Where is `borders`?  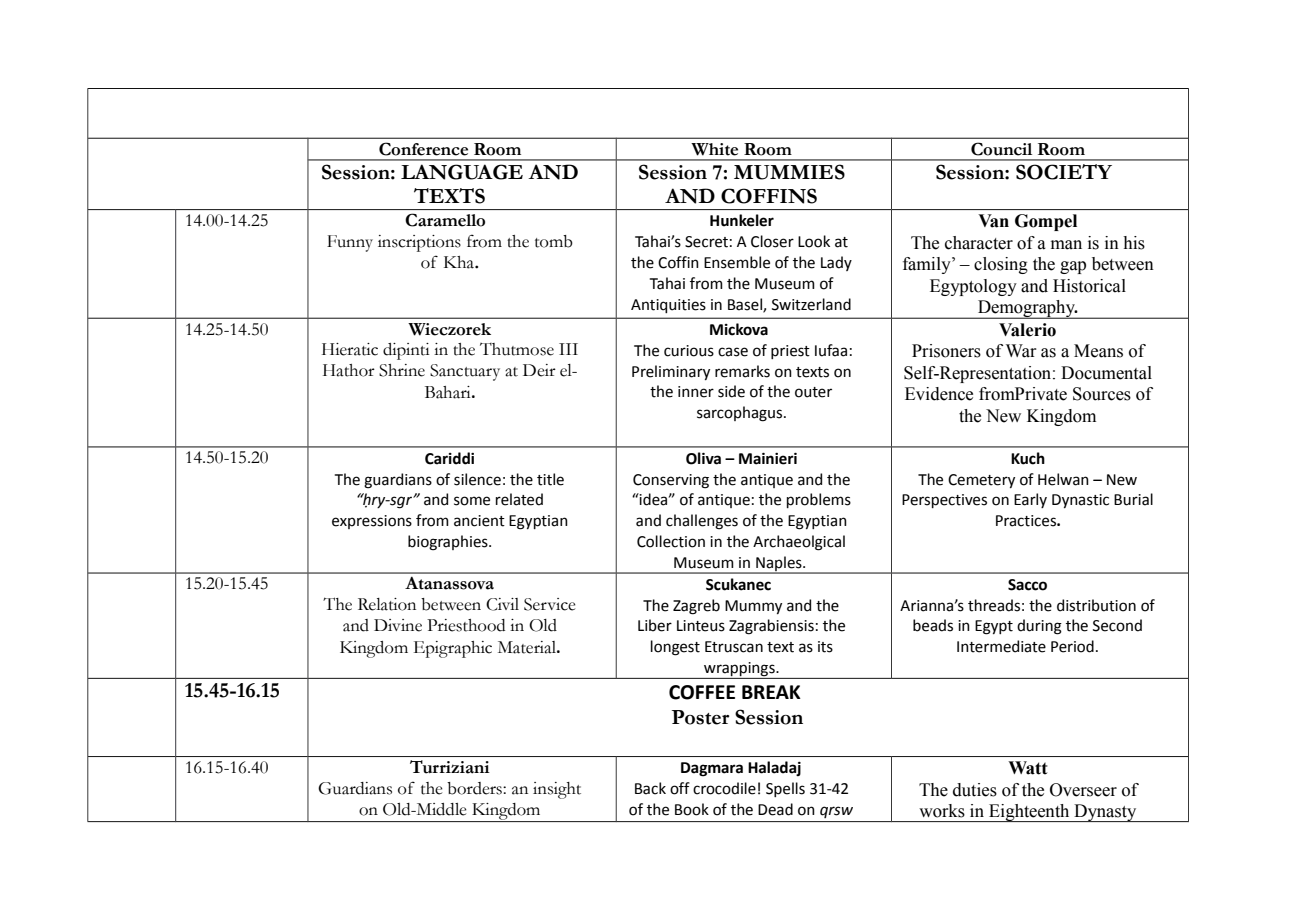 borders is located at coordinates (475, 788).
